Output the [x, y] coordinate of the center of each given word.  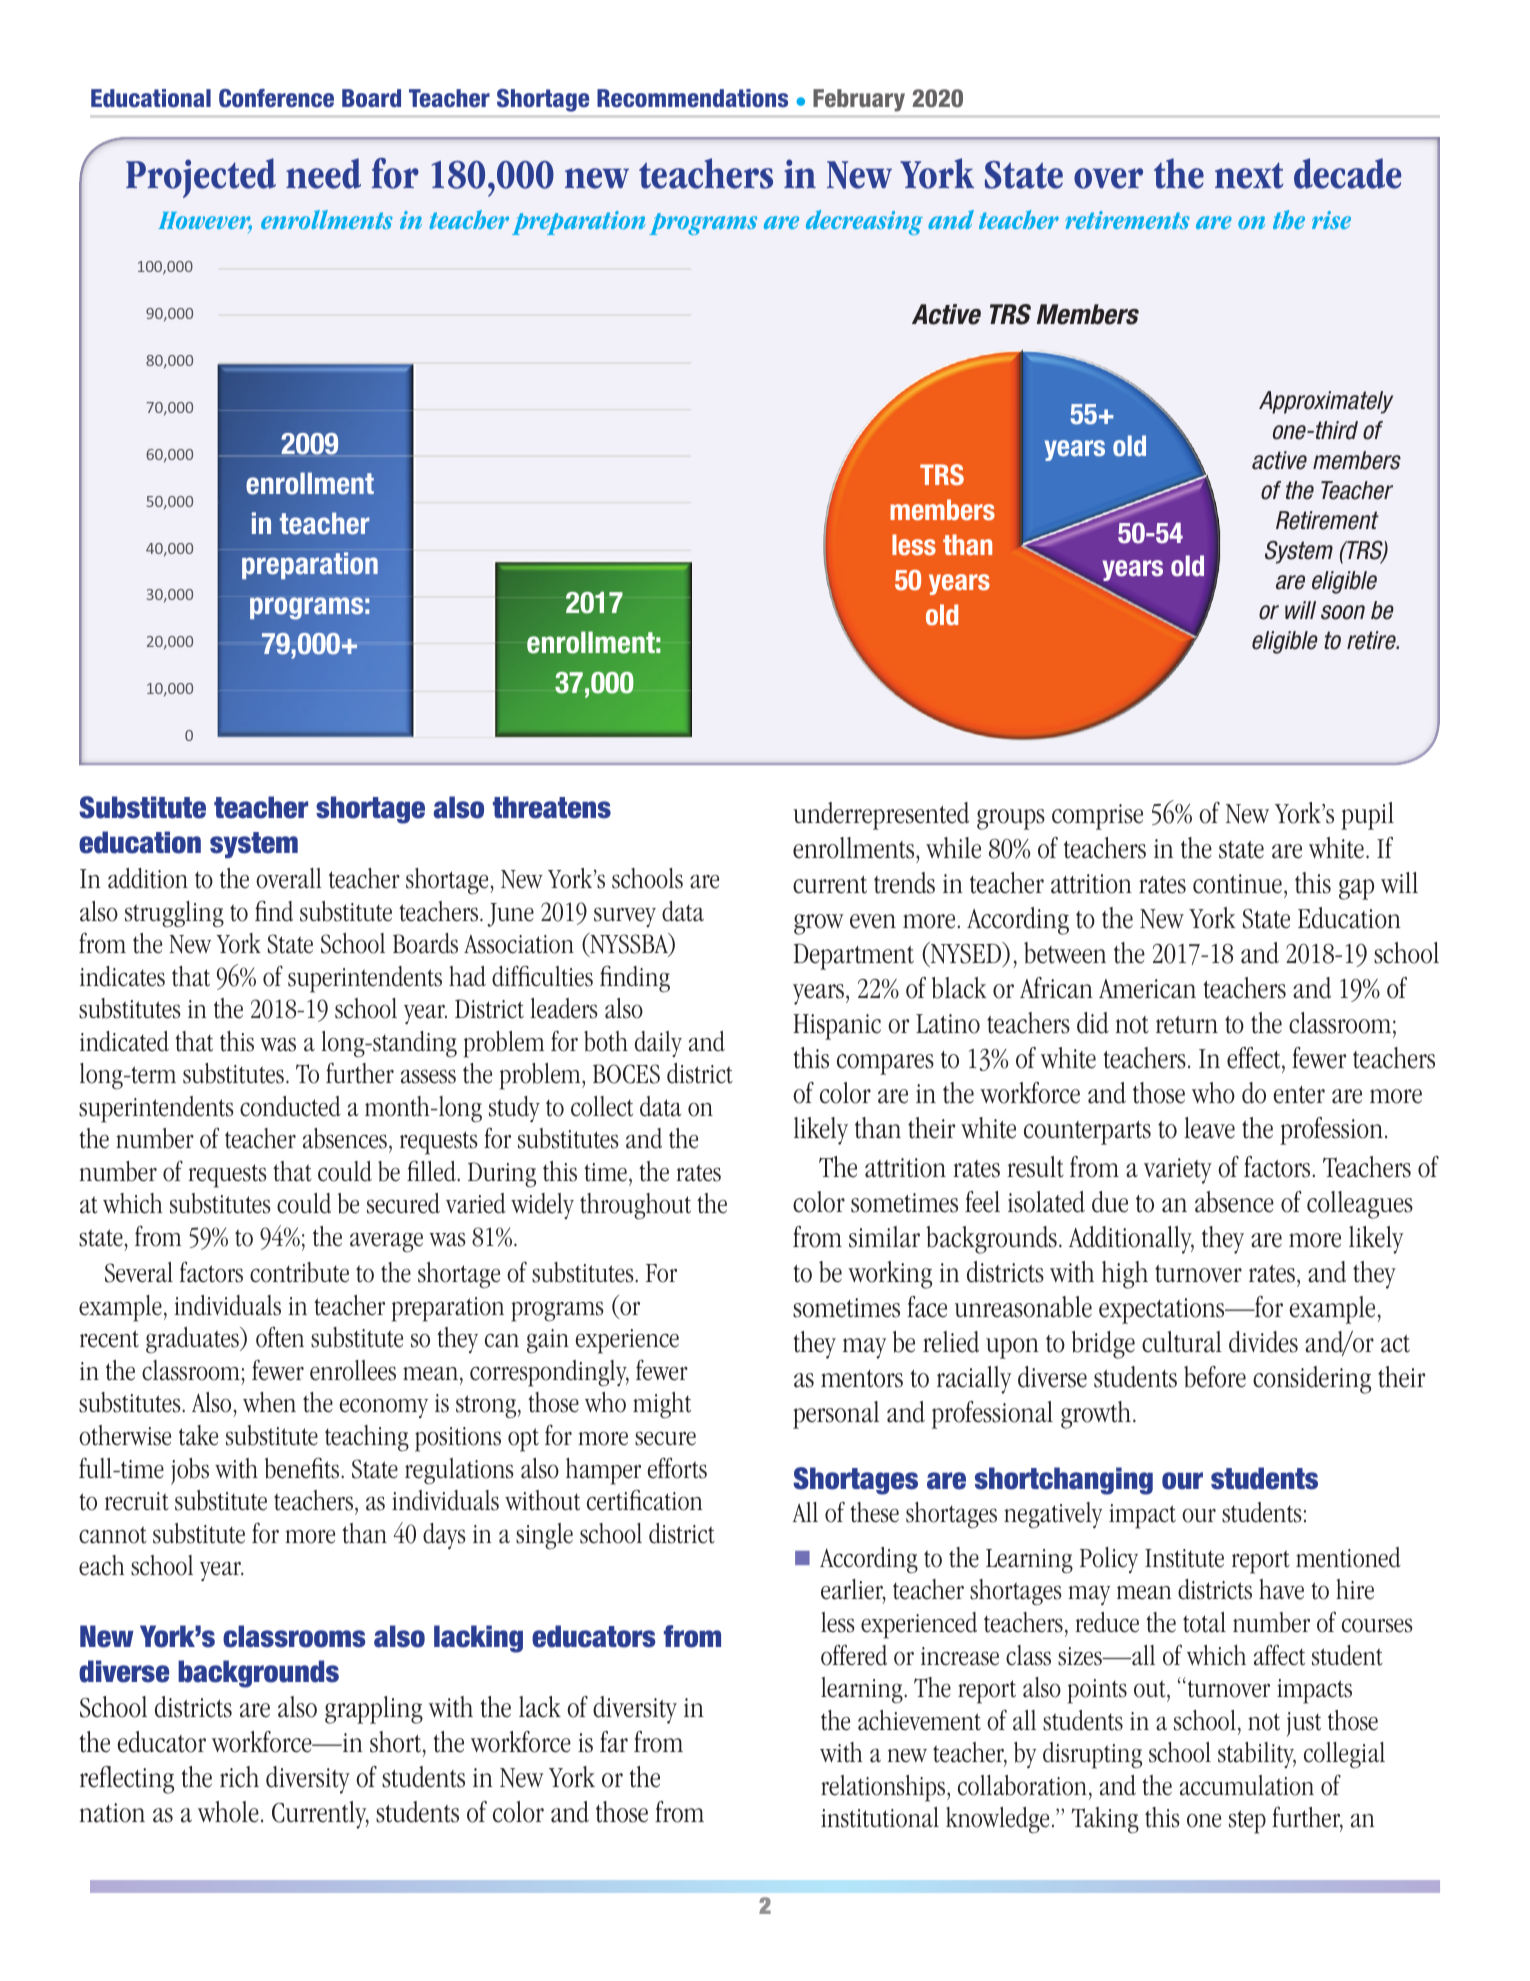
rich [239, 1777]
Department [853, 956]
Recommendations [692, 98]
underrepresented [881, 816]
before [1215, 1377]
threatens [552, 807]
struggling [174, 914]
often [280, 1337]
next [1249, 175]
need [323, 173]
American [1147, 989]
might [662, 1405]
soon [1343, 612]
